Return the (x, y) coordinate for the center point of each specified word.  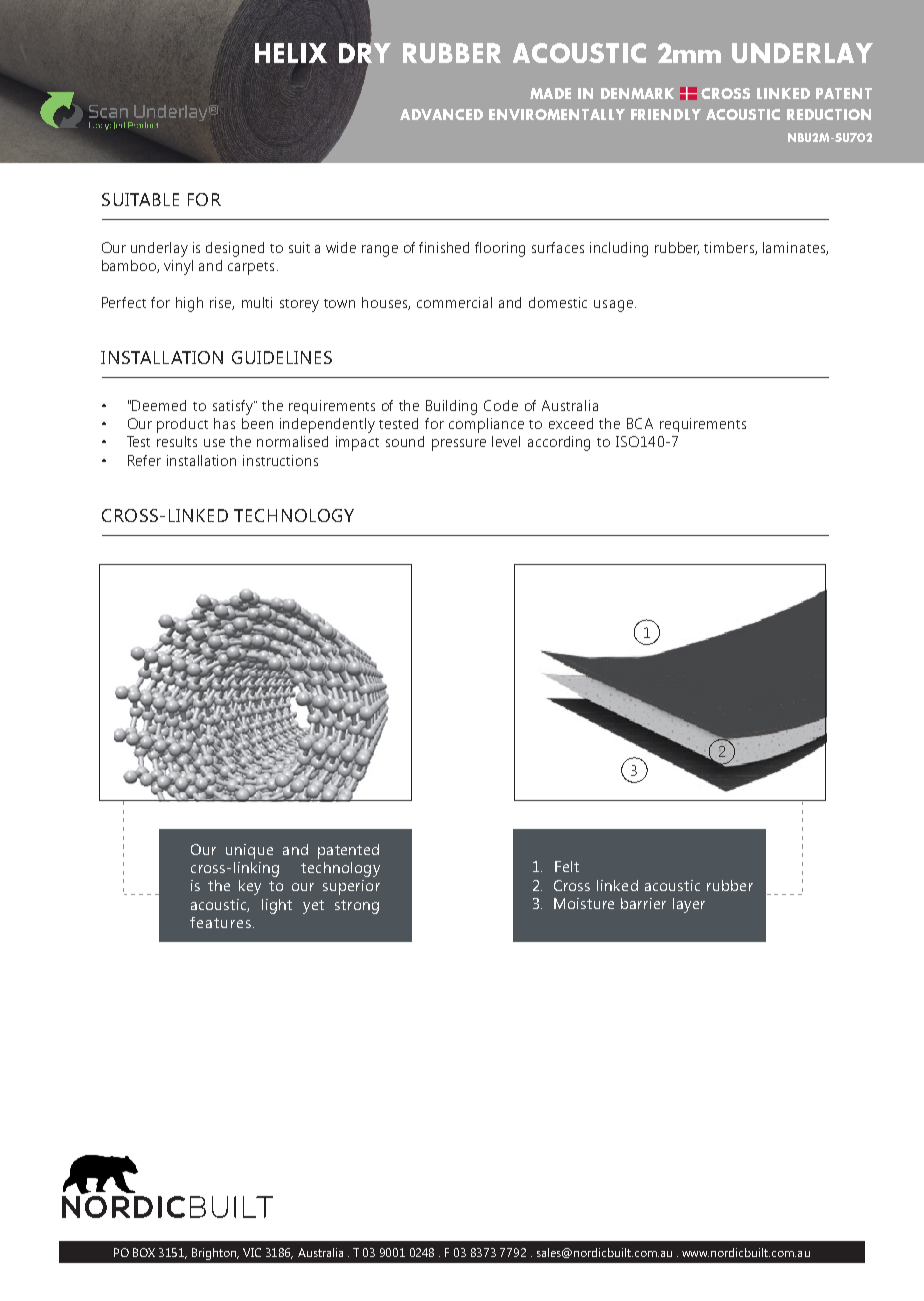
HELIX (291, 53)
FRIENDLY (666, 114)
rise (222, 303)
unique (249, 851)
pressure (459, 445)
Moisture (584, 903)
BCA (640, 423)
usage (613, 306)
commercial (454, 302)
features (220, 922)
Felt (567, 866)
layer (689, 905)
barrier (643, 903)
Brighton (215, 1254)
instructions (280, 460)
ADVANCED (441, 114)
